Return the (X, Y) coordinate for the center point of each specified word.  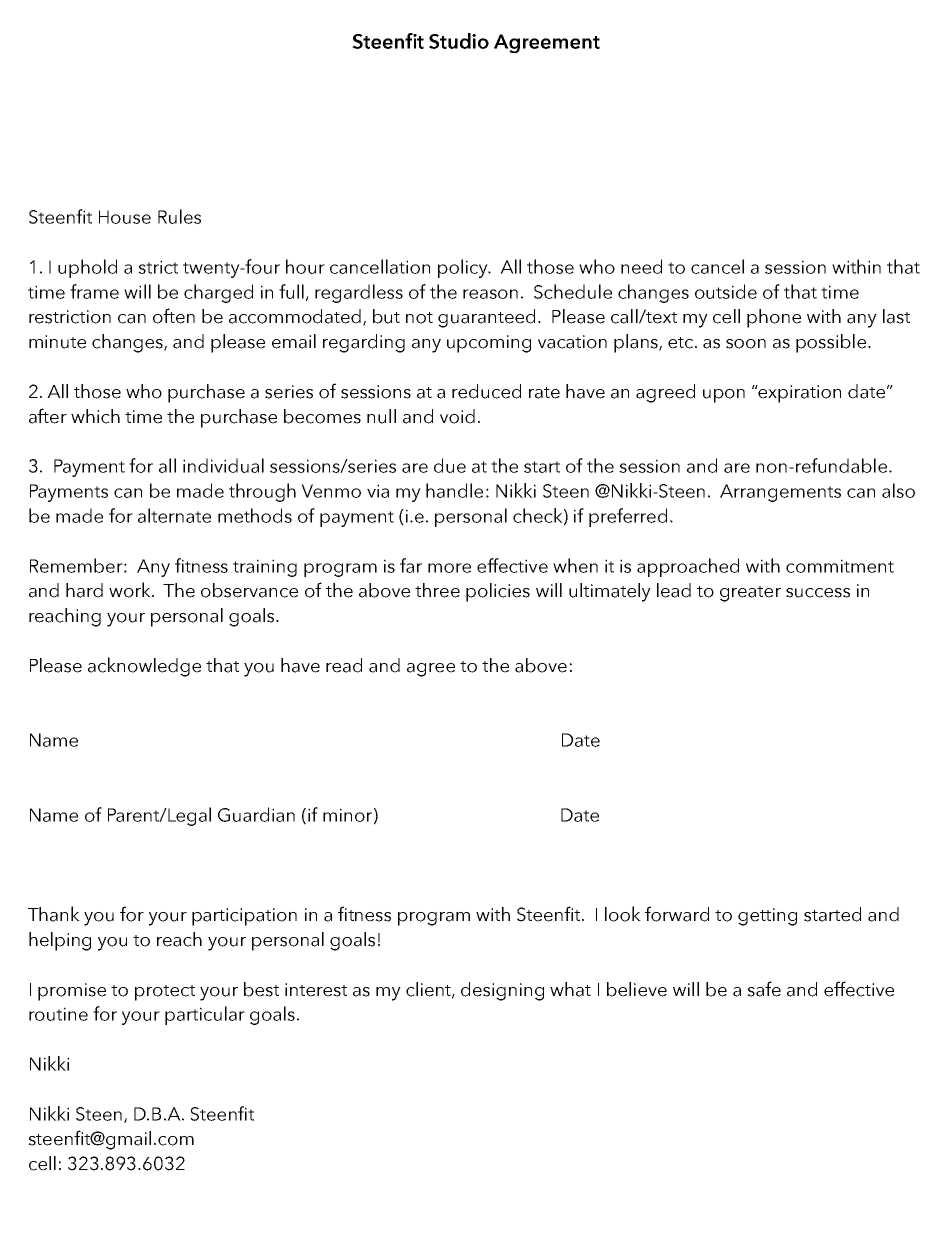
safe (764, 989)
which (95, 416)
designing (502, 991)
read (344, 665)
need (641, 266)
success (818, 593)
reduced (486, 391)
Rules (179, 216)
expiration (799, 394)
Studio (459, 41)
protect (165, 993)
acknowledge (144, 667)
